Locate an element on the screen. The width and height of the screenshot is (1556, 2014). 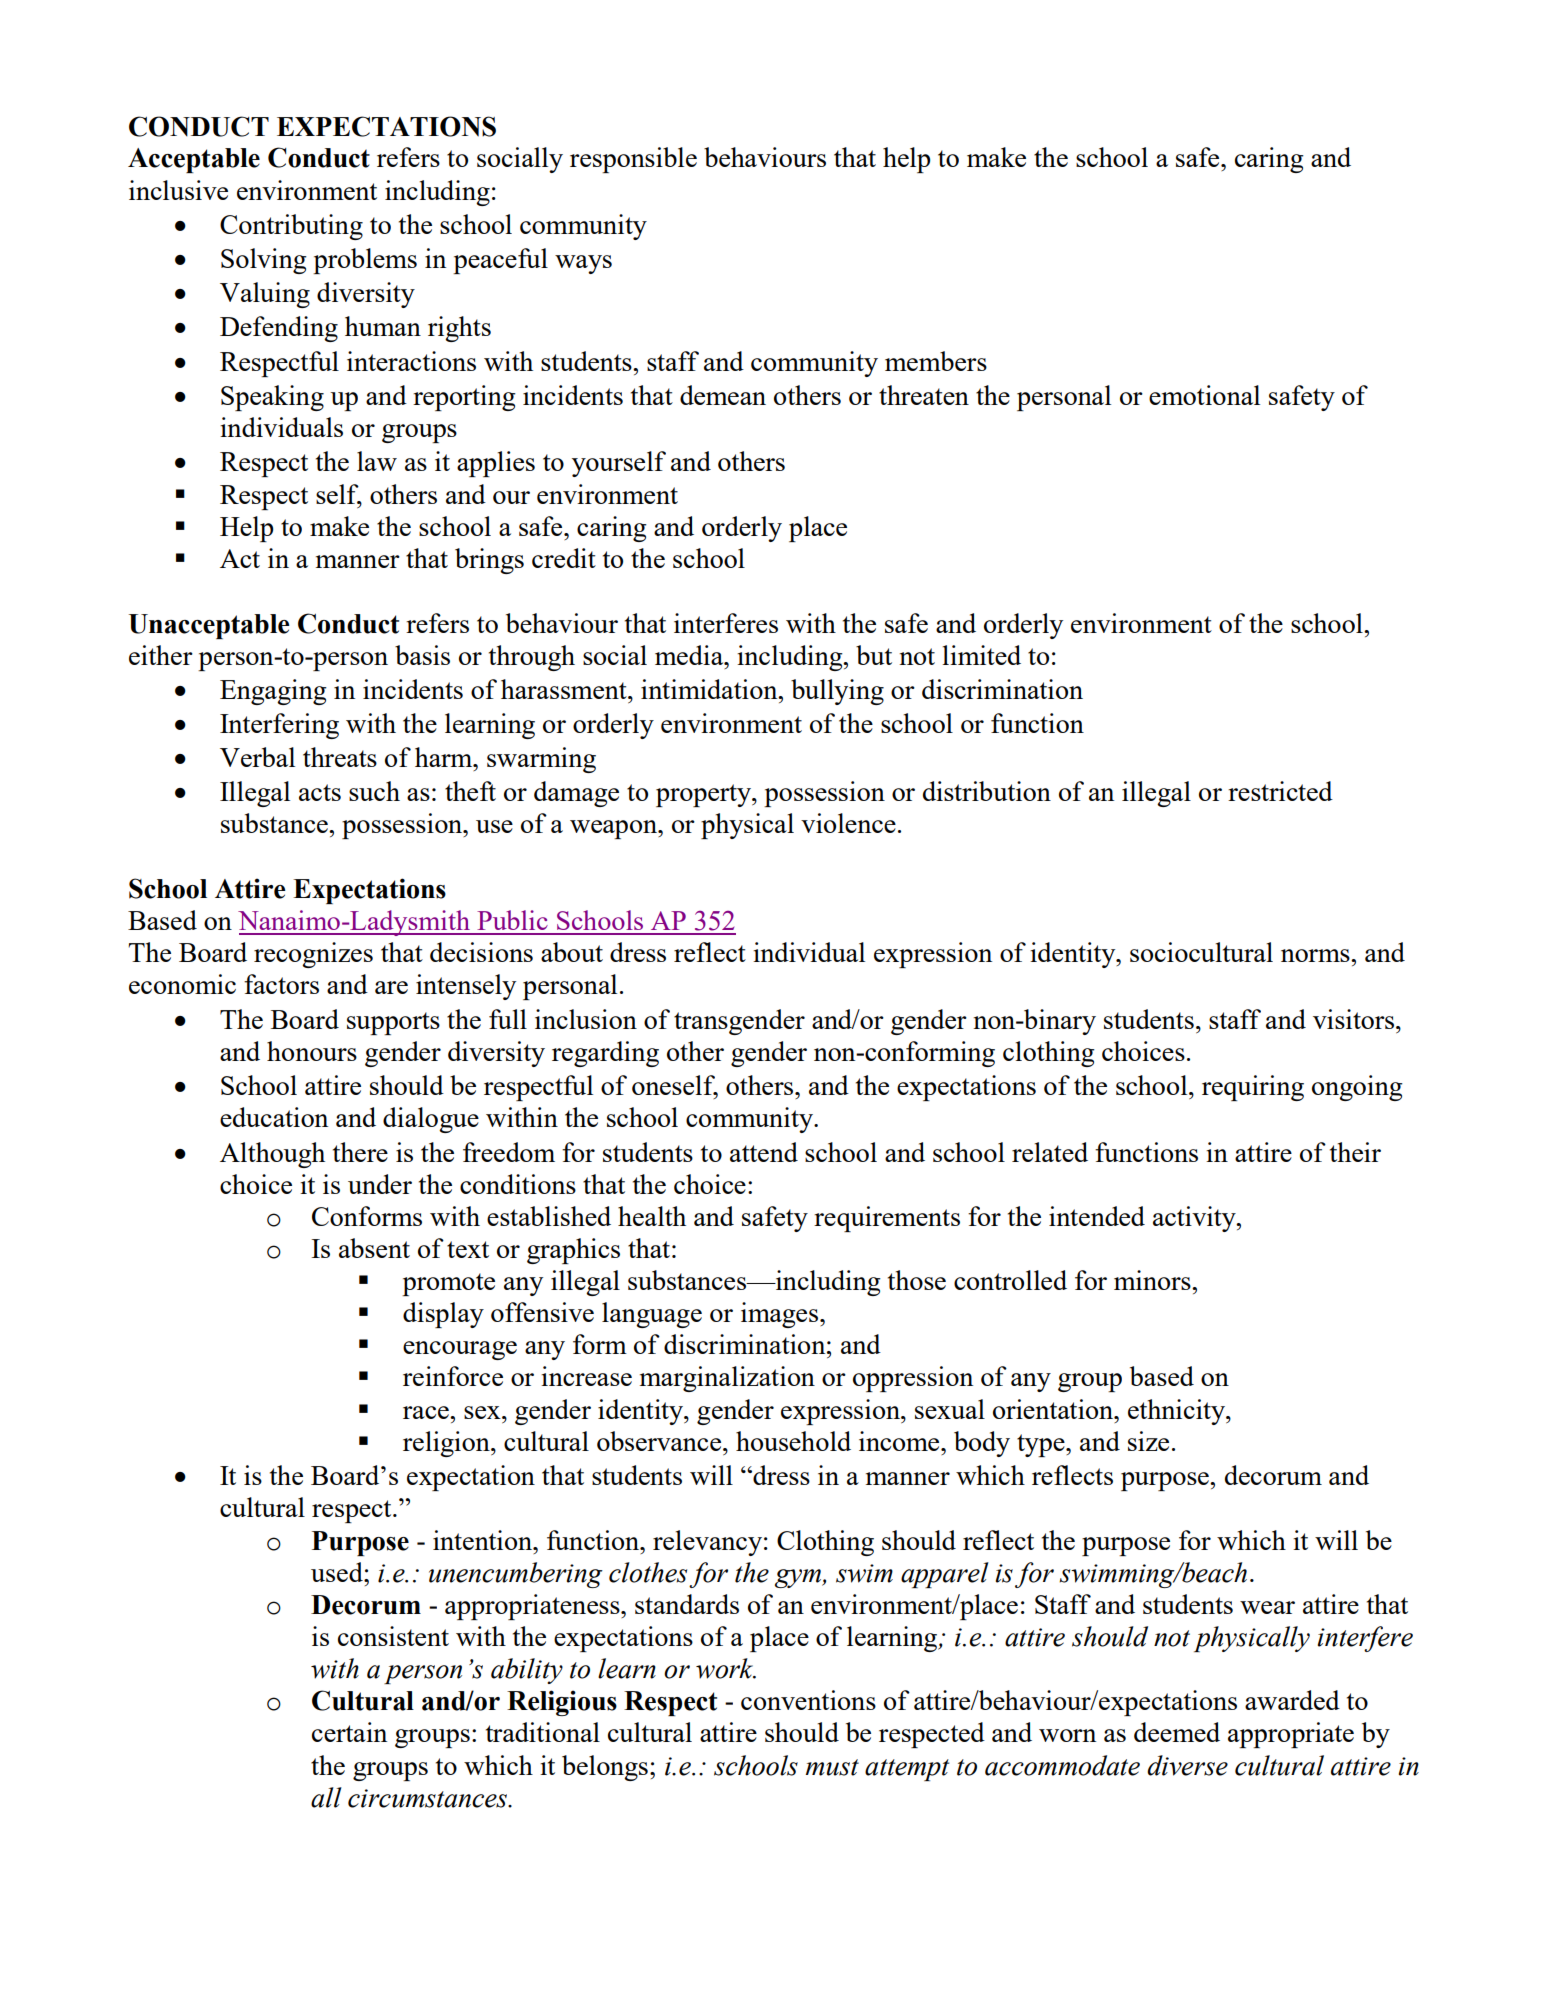
emotional is located at coordinates (1204, 395).
